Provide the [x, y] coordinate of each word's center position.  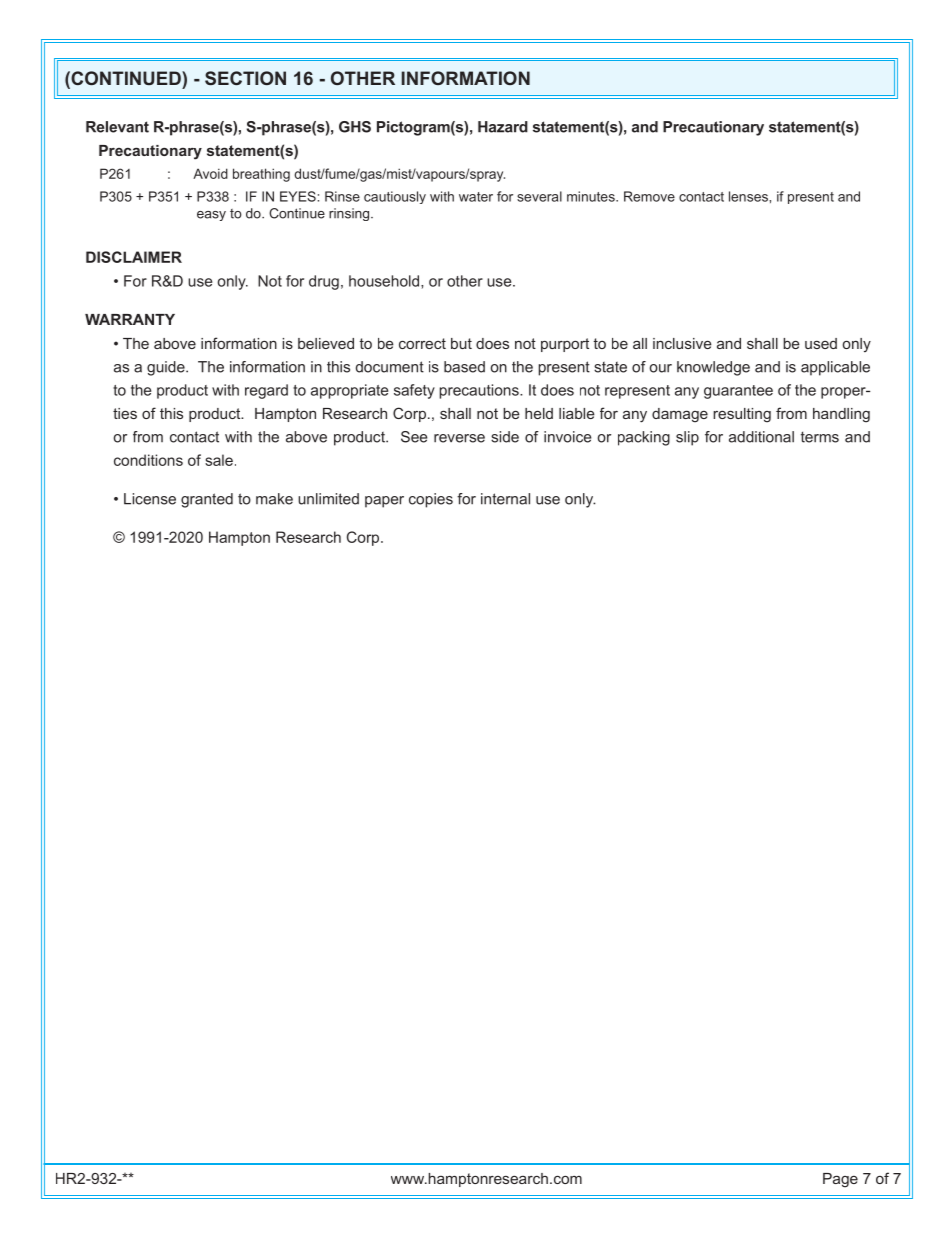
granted [207, 500]
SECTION [245, 78]
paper [384, 502]
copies [431, 500]
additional [761, 437]
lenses [749, 196]
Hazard [503, 127]
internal [505, 499]
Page [840, 1180]
